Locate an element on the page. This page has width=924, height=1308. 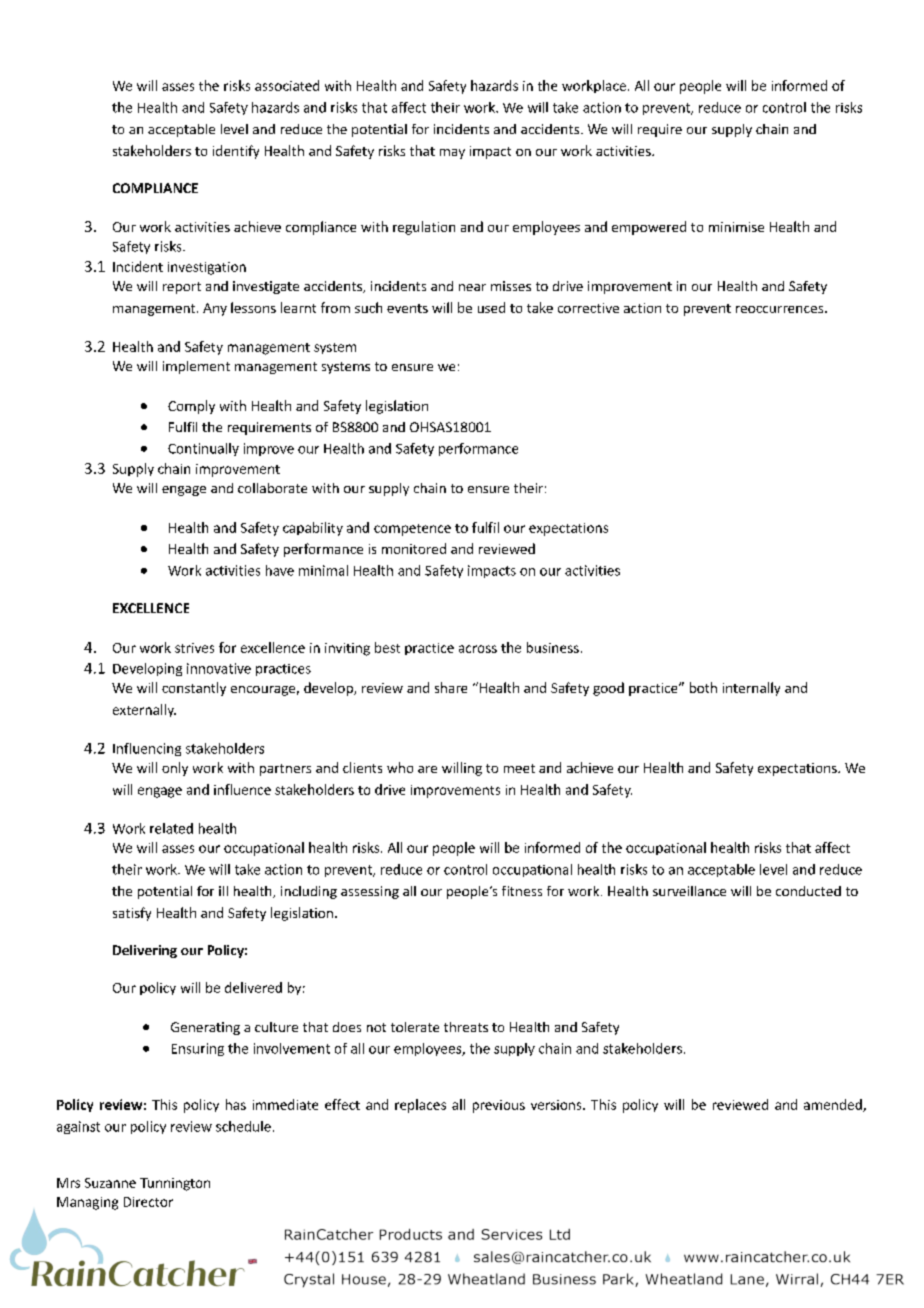
surveillance is located at coordinates (689, 891).
